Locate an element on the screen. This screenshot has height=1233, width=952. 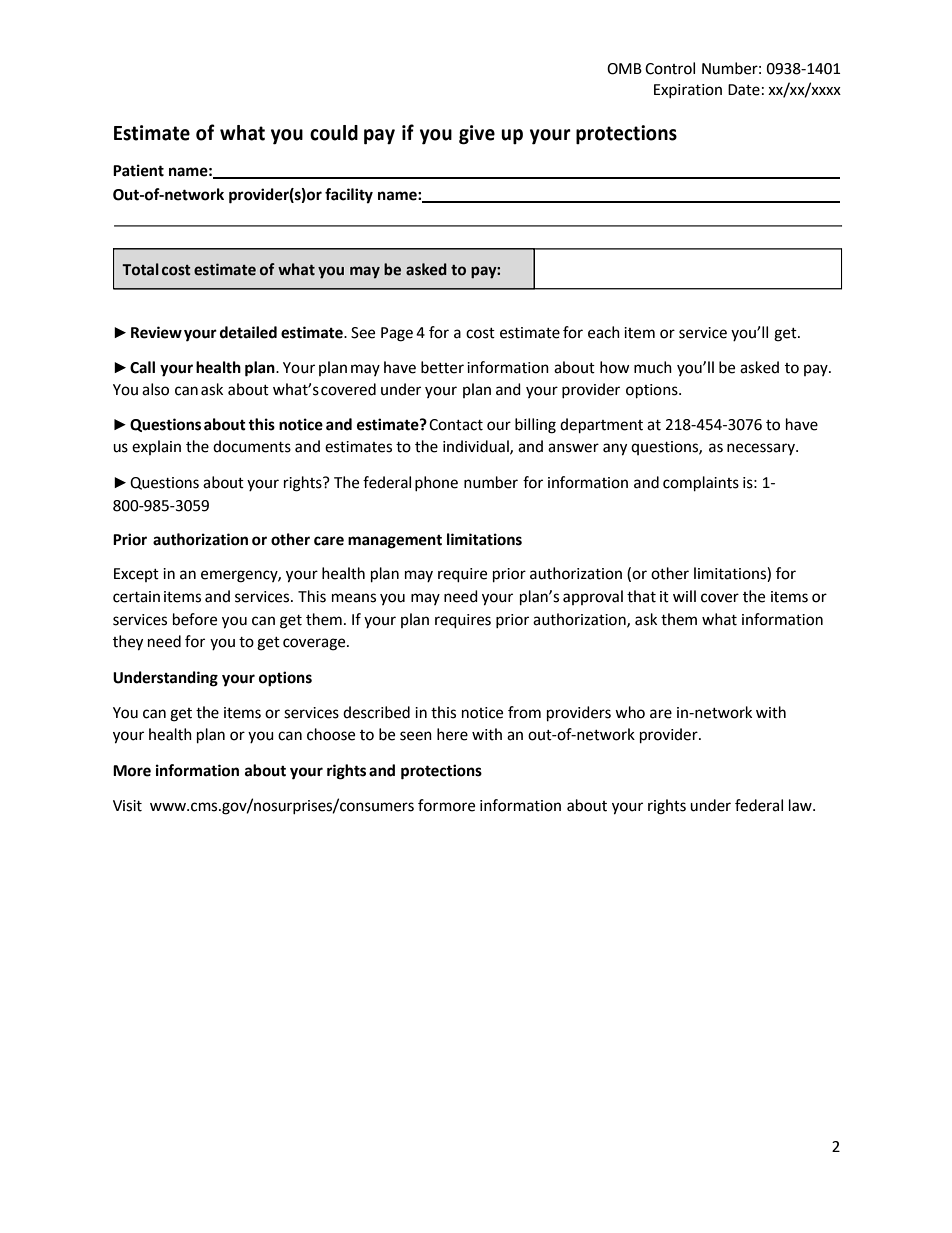
could is located at coordinates (334, 133).
